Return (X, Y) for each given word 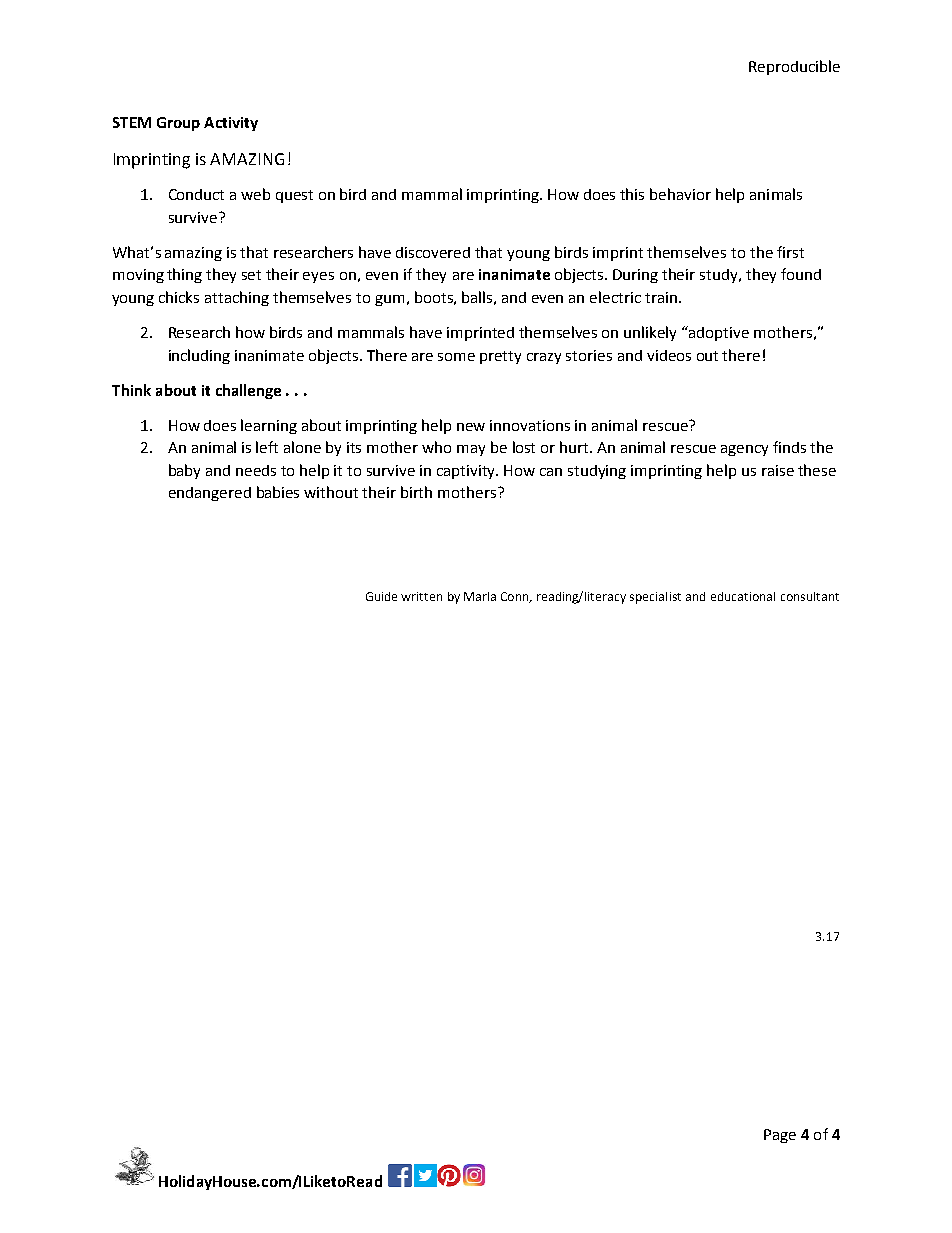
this (632, 194)
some (456, 357)
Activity (231, 124)
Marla (480, 596)
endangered (210, 494)
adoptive (718, 333)
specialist (655, 598)
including (199, 356)
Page (780, 1136)
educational (743, 596)
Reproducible (794, 67)
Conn (516, 597)
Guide (381, 596)
